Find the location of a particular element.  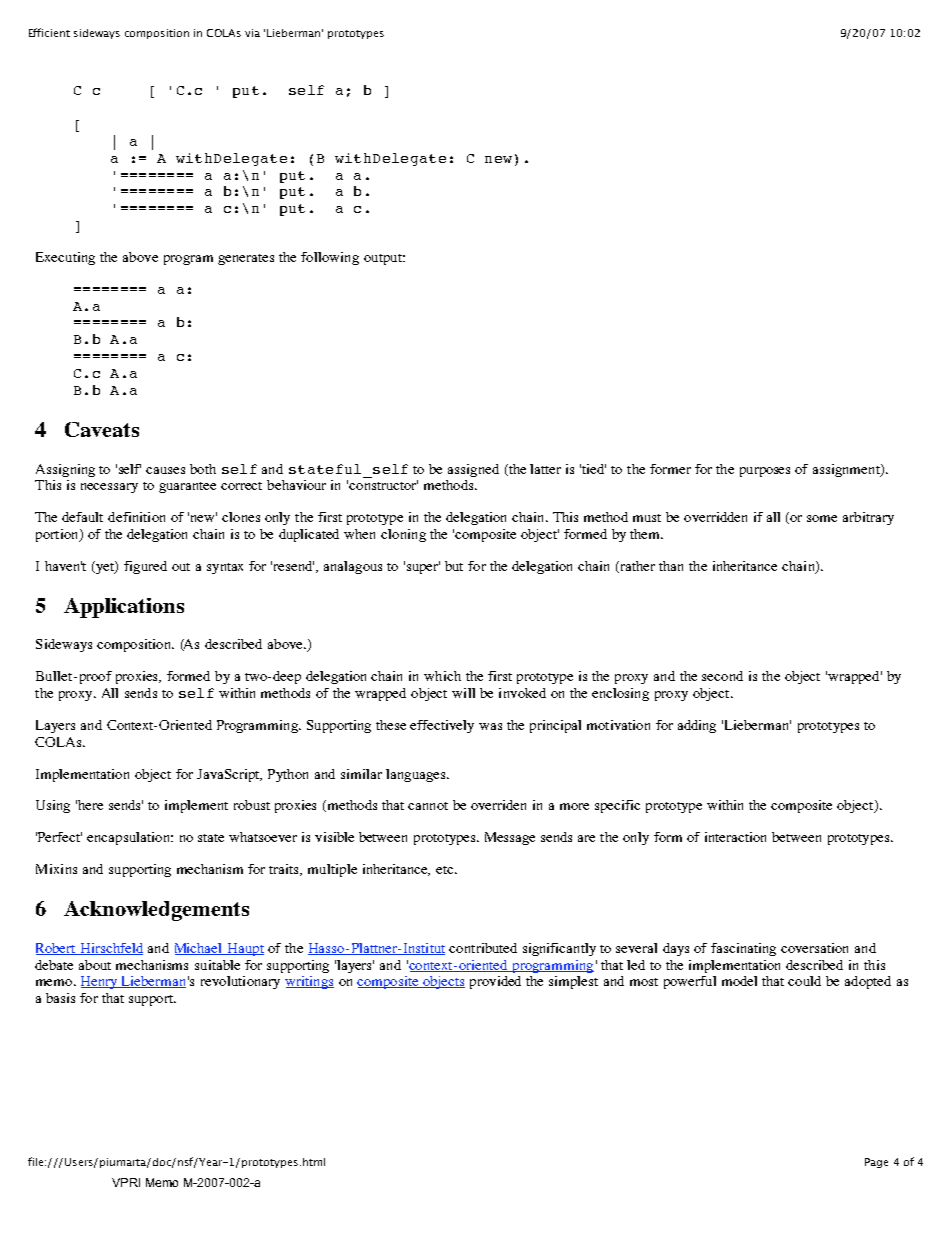

Page is located at coordinates (876, 1163).
